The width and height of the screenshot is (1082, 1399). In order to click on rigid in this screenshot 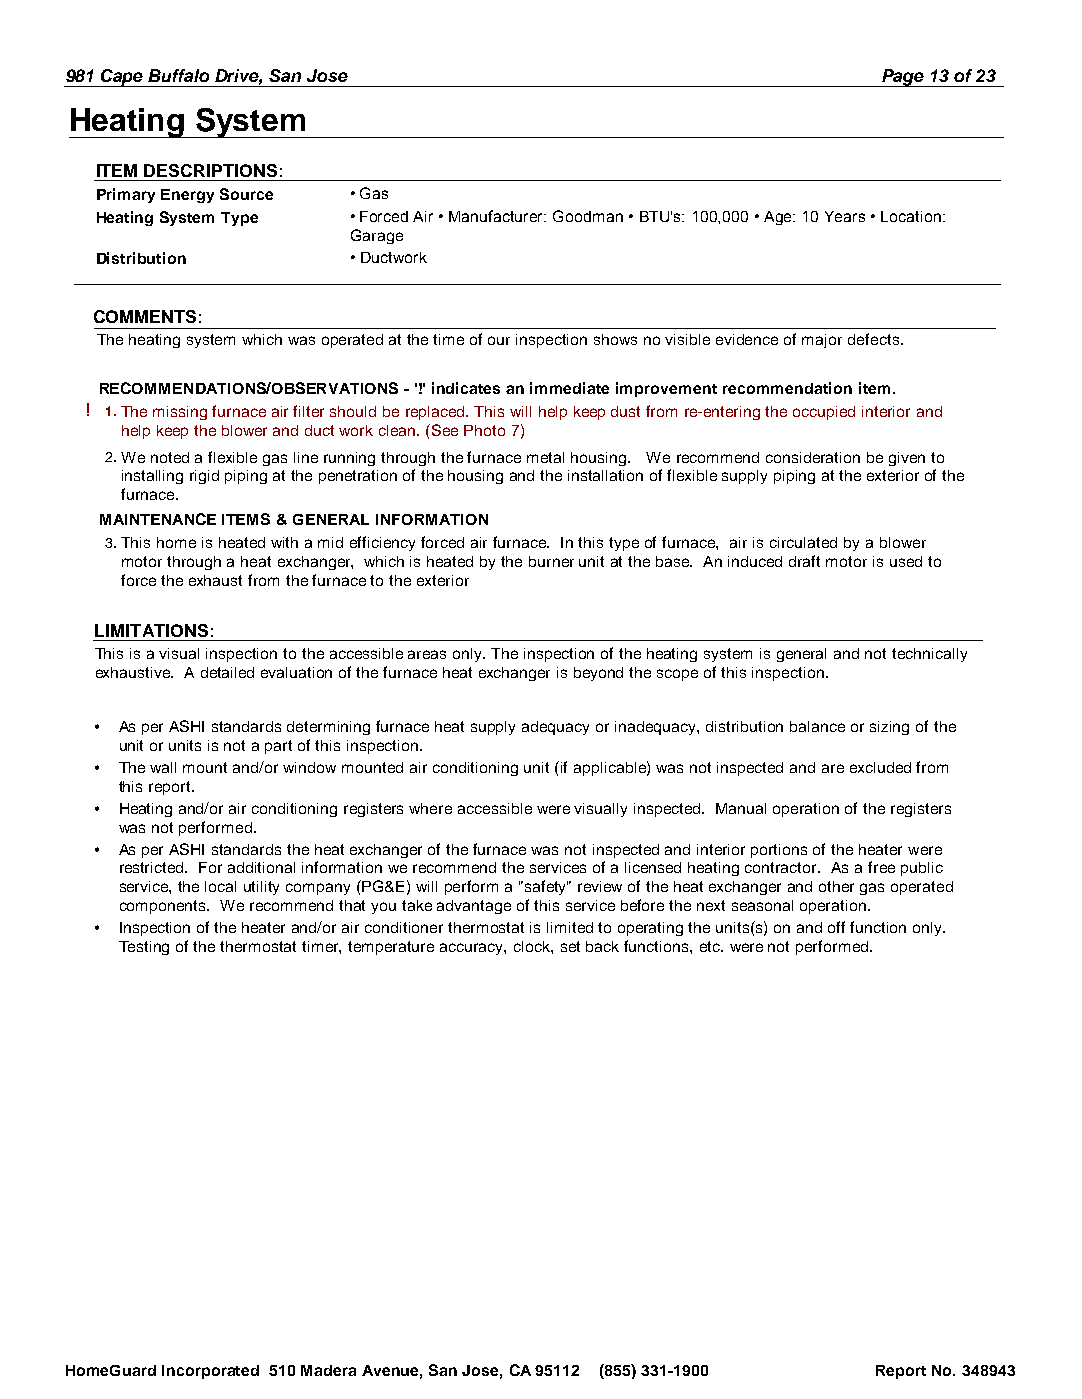, I will do `click(204, 477)`.
